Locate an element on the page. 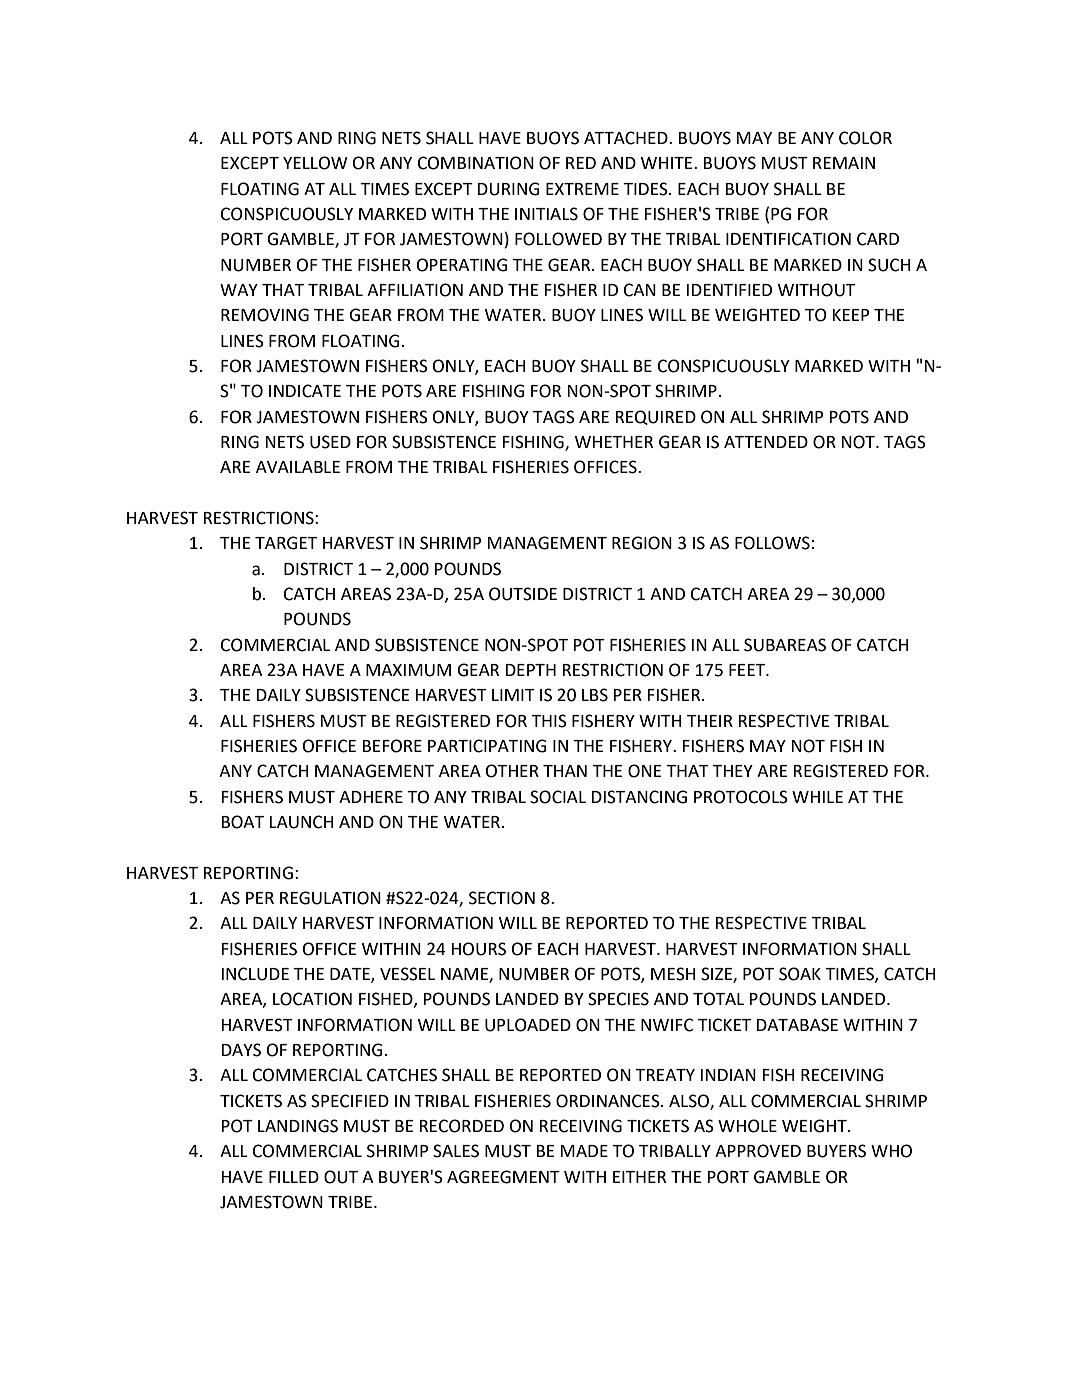  INDICATE is located at coordinates (305, 391).
